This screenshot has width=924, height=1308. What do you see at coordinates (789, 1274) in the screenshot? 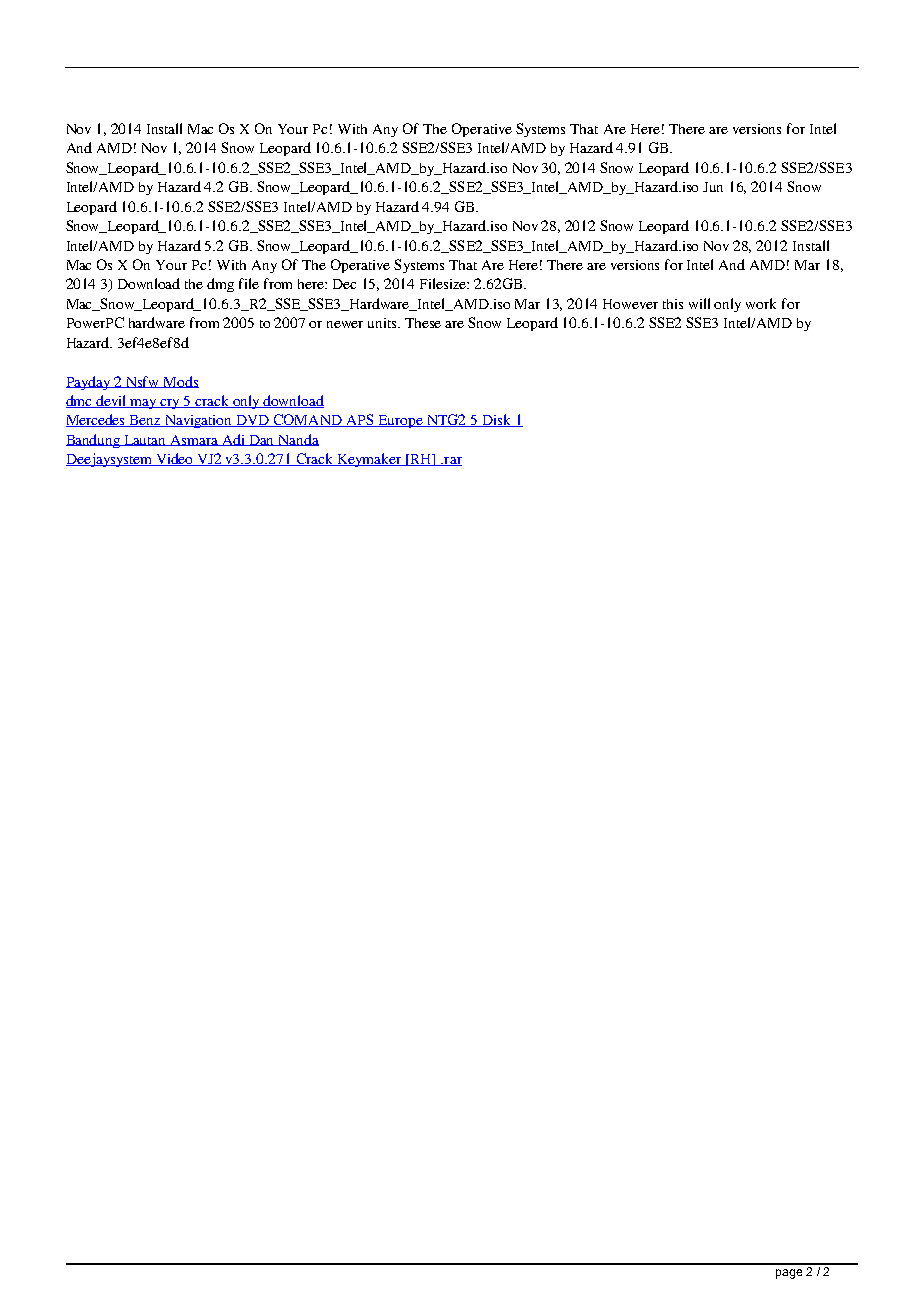
I see `page` at bounding box center [789, 1274].
